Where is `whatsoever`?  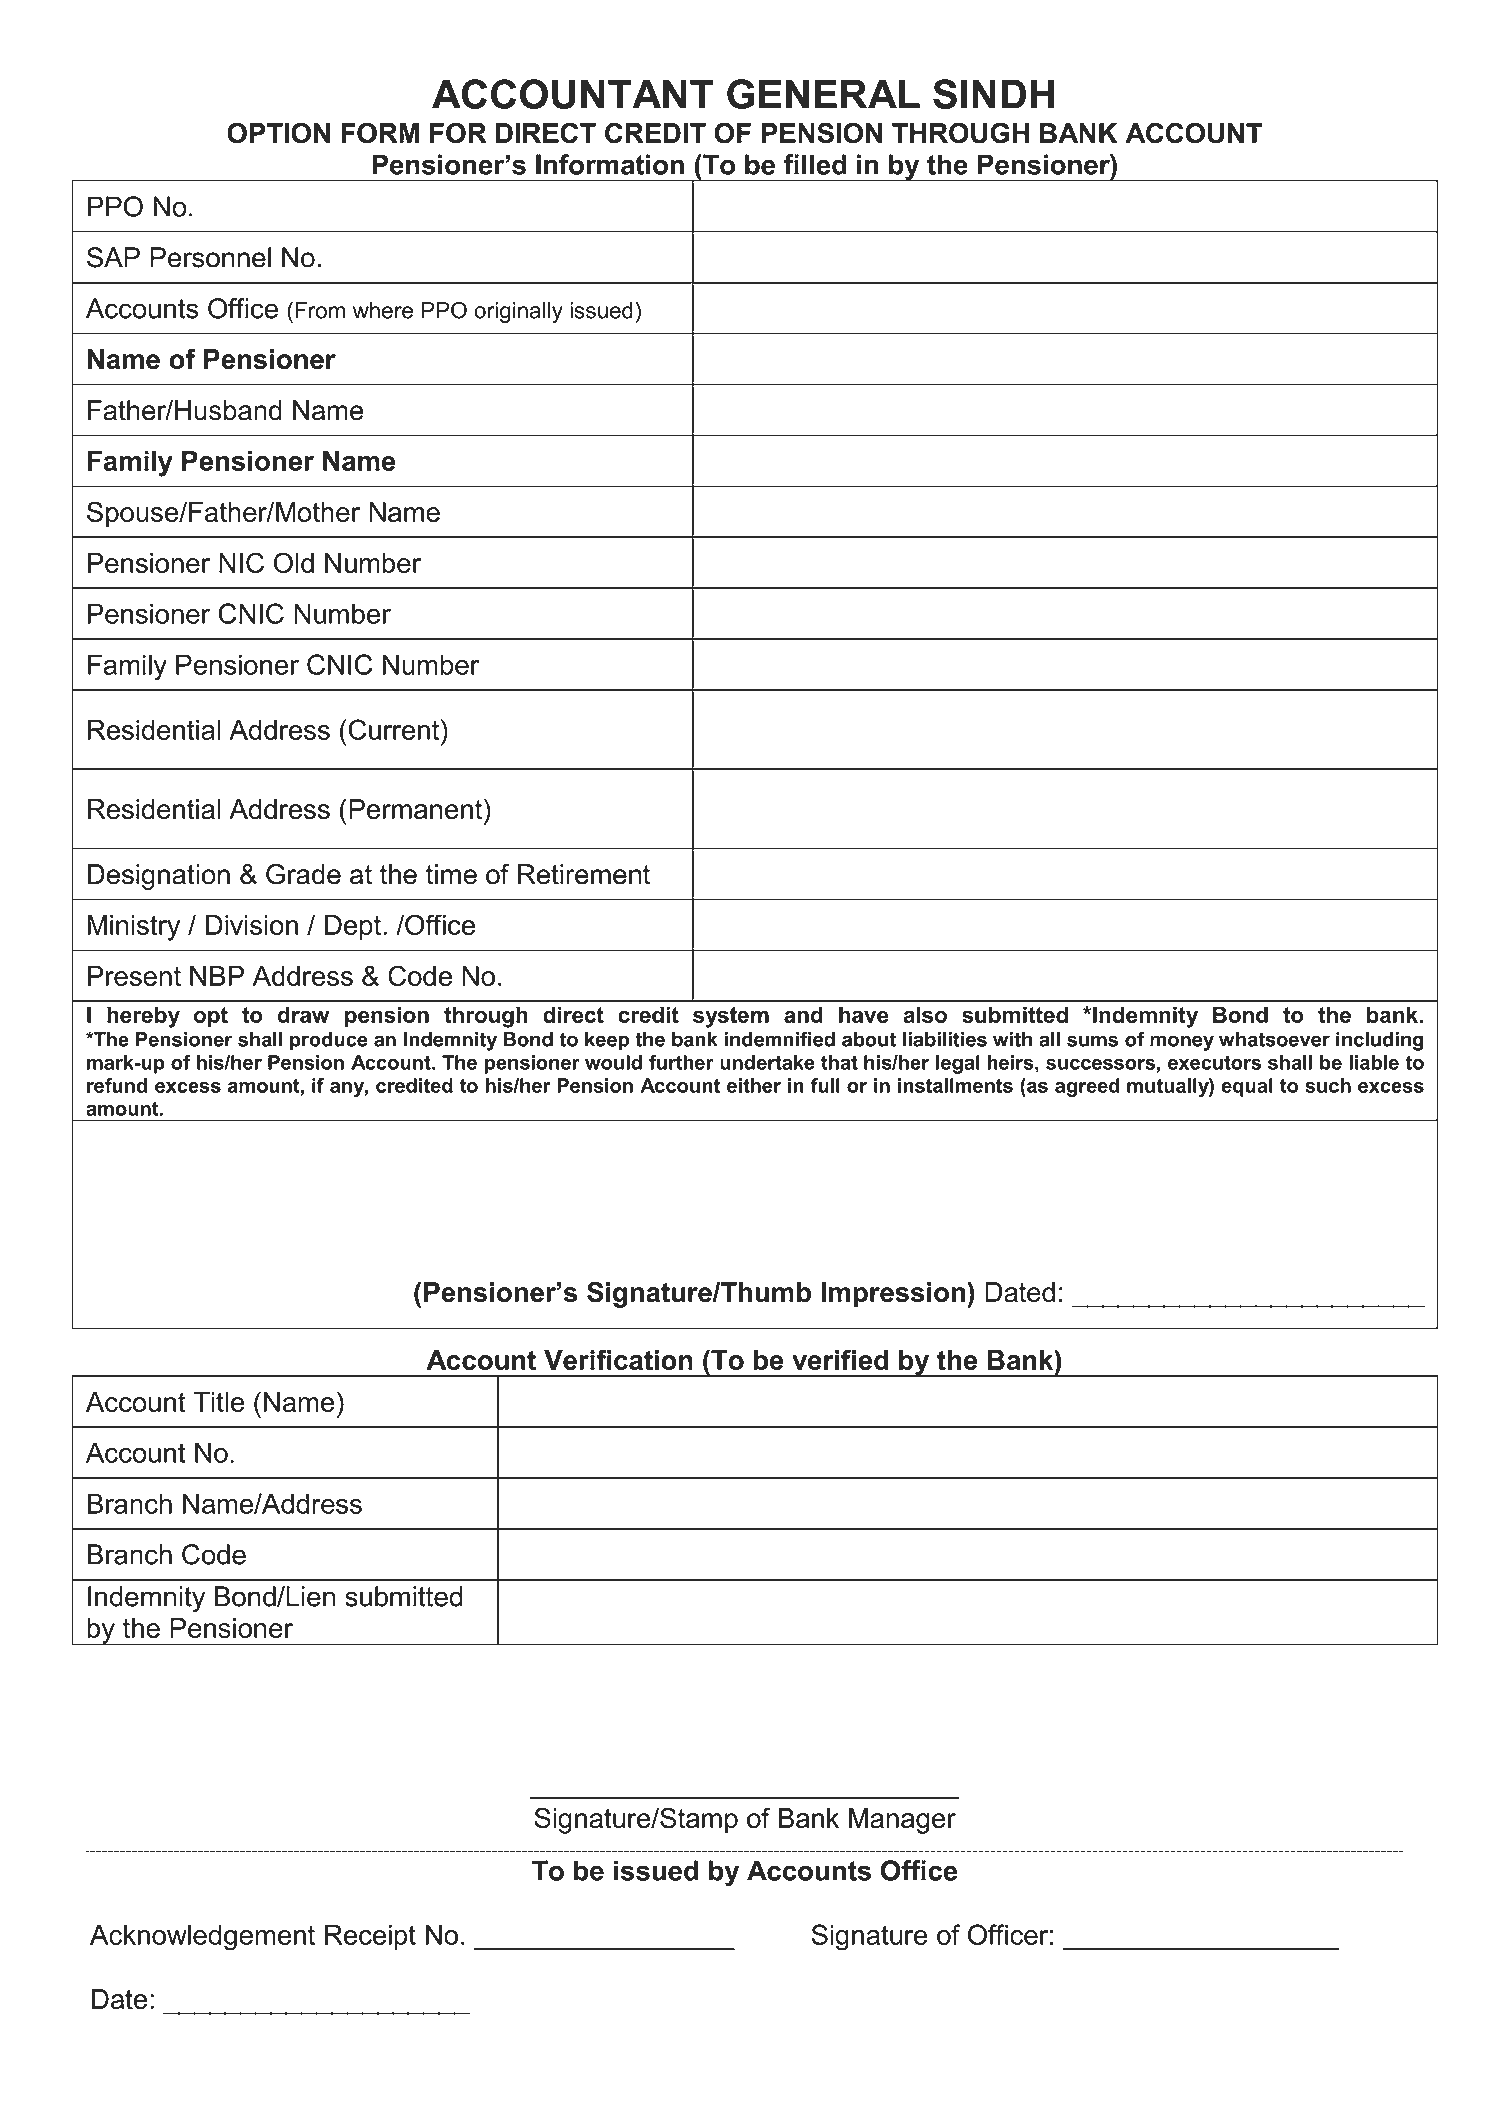
whatsoever is located at coordinates (1274, 1039).
